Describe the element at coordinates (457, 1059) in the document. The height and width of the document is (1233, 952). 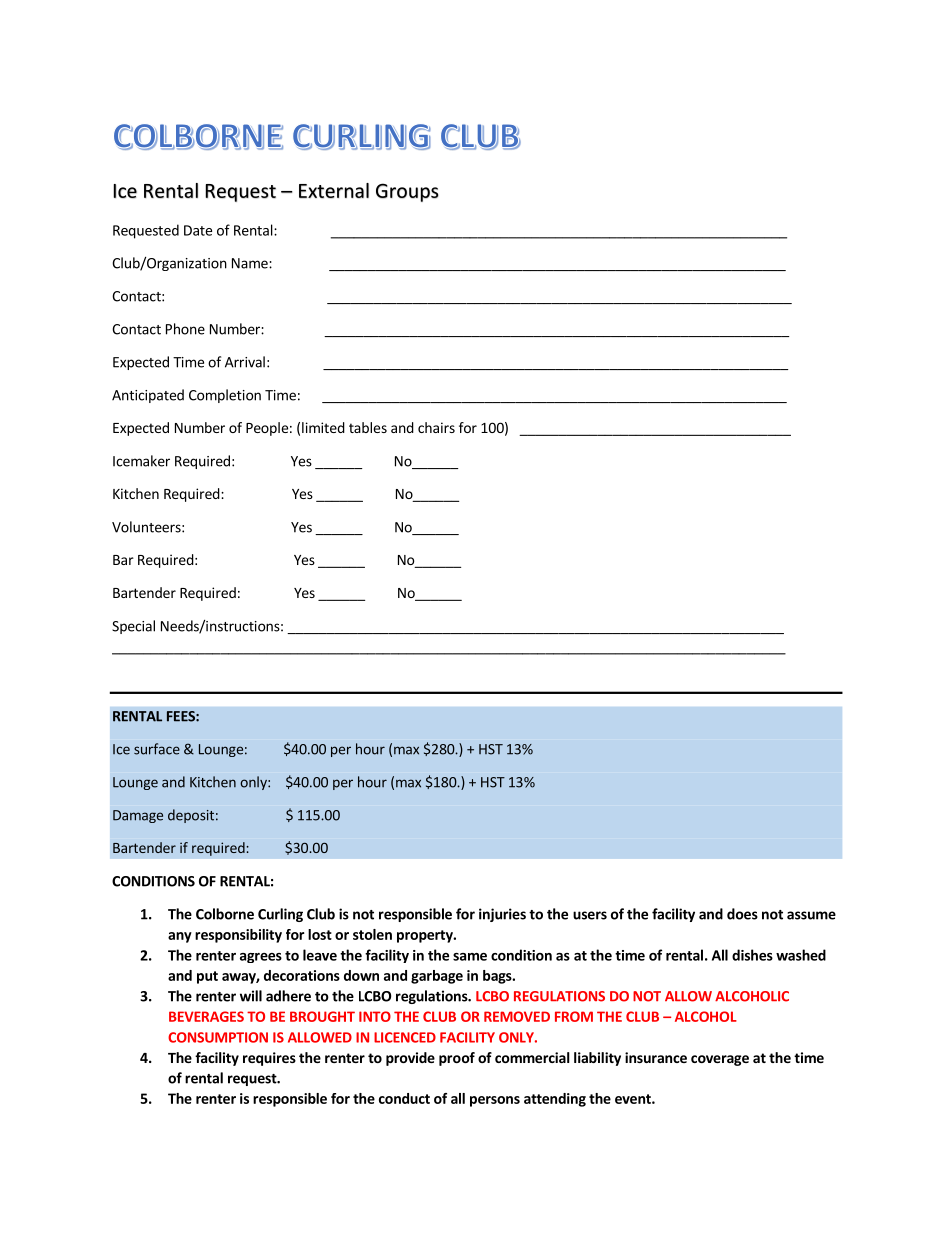
I see `proof` at that location.
